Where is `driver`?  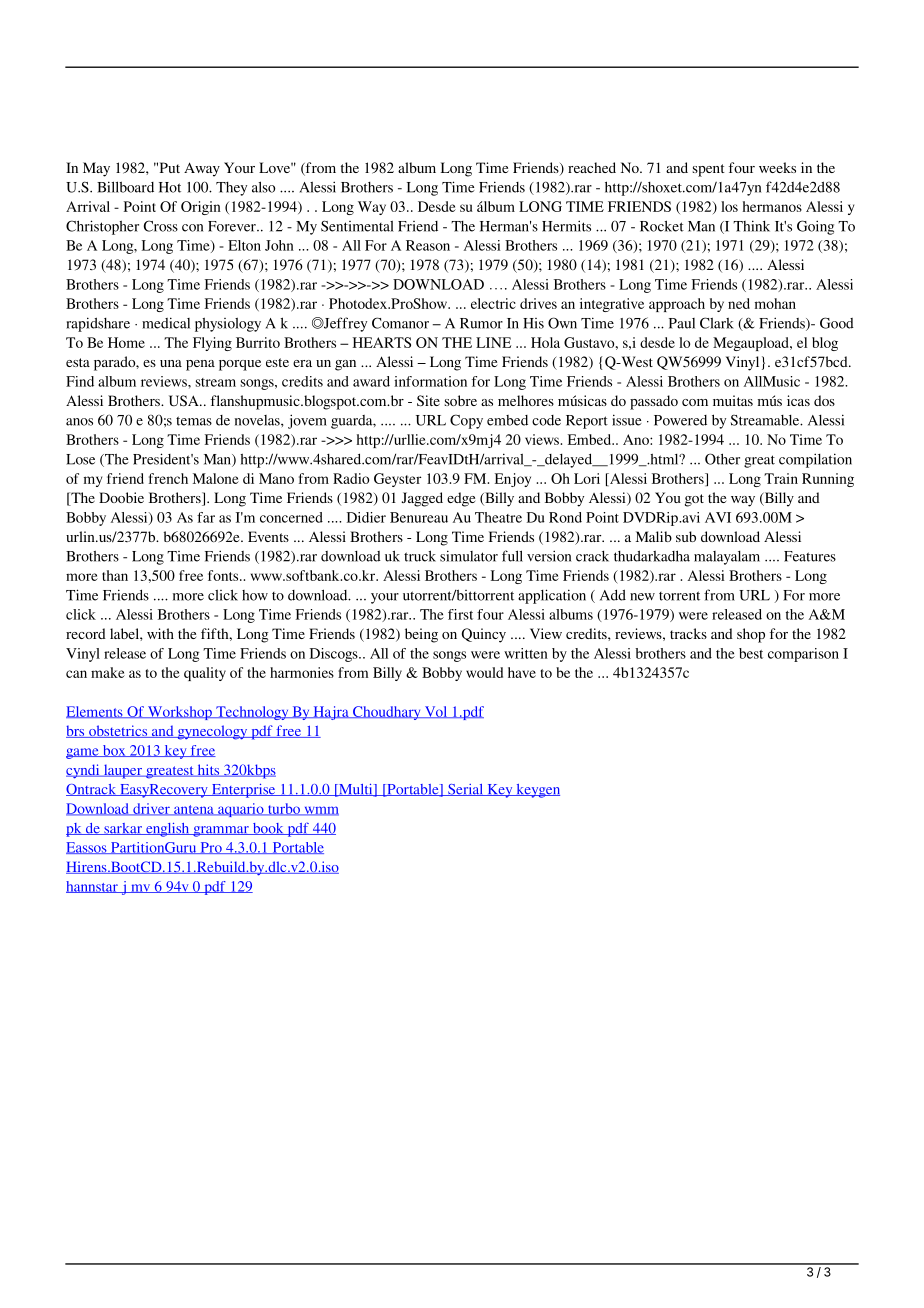
driver is located at coordinates (151, 809).
